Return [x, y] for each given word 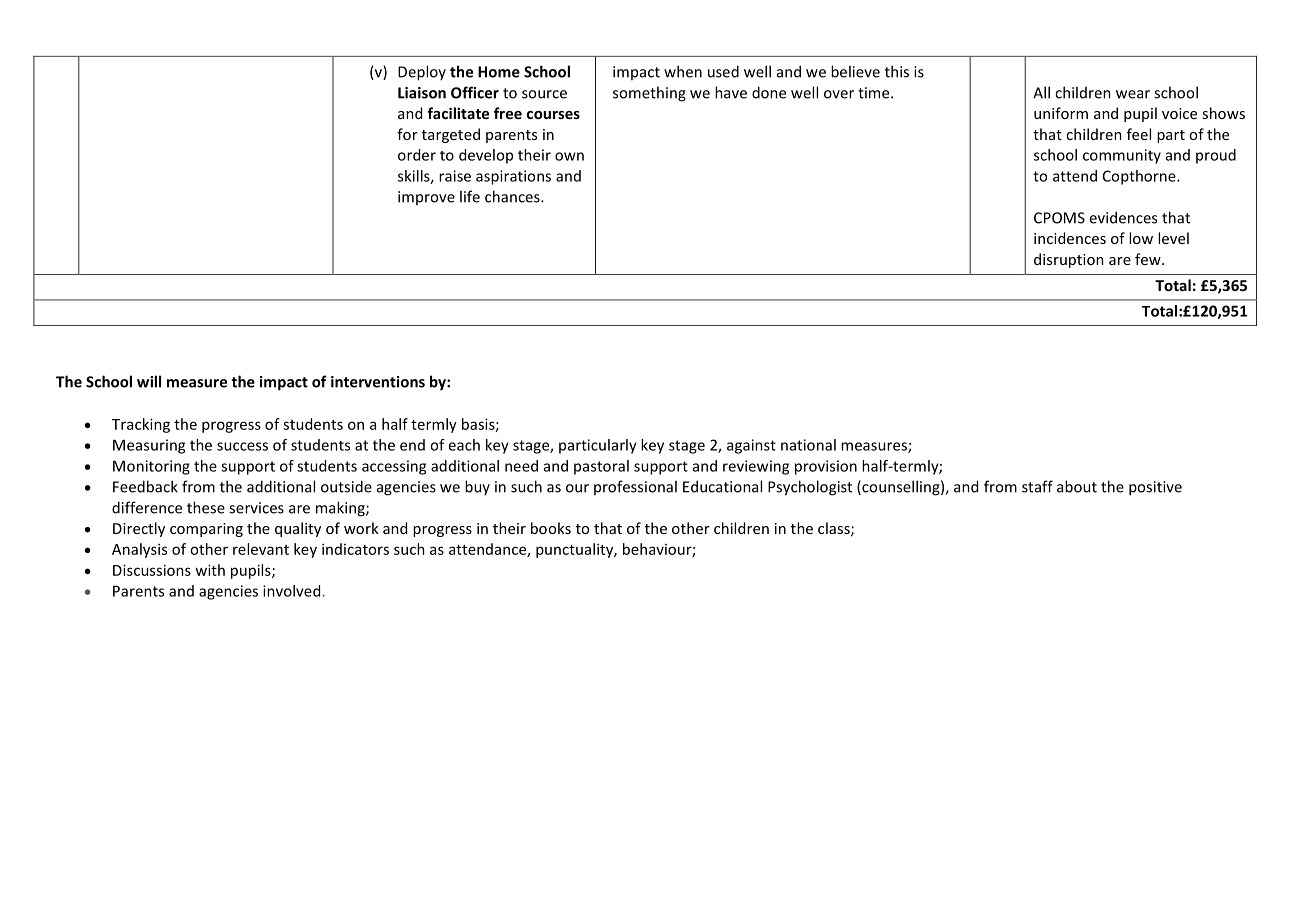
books [551, 528]
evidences [1123, 217]
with [210, 570]
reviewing [756, 467]
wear [1133, 94]
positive [1155, 488]
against [751, 446]
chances [513, 196]
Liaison [422, 93]
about [1077, 486]
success [242, 446]
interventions [378, 382]
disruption [1069, 260]
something [649, 94]
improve [426, 198]
